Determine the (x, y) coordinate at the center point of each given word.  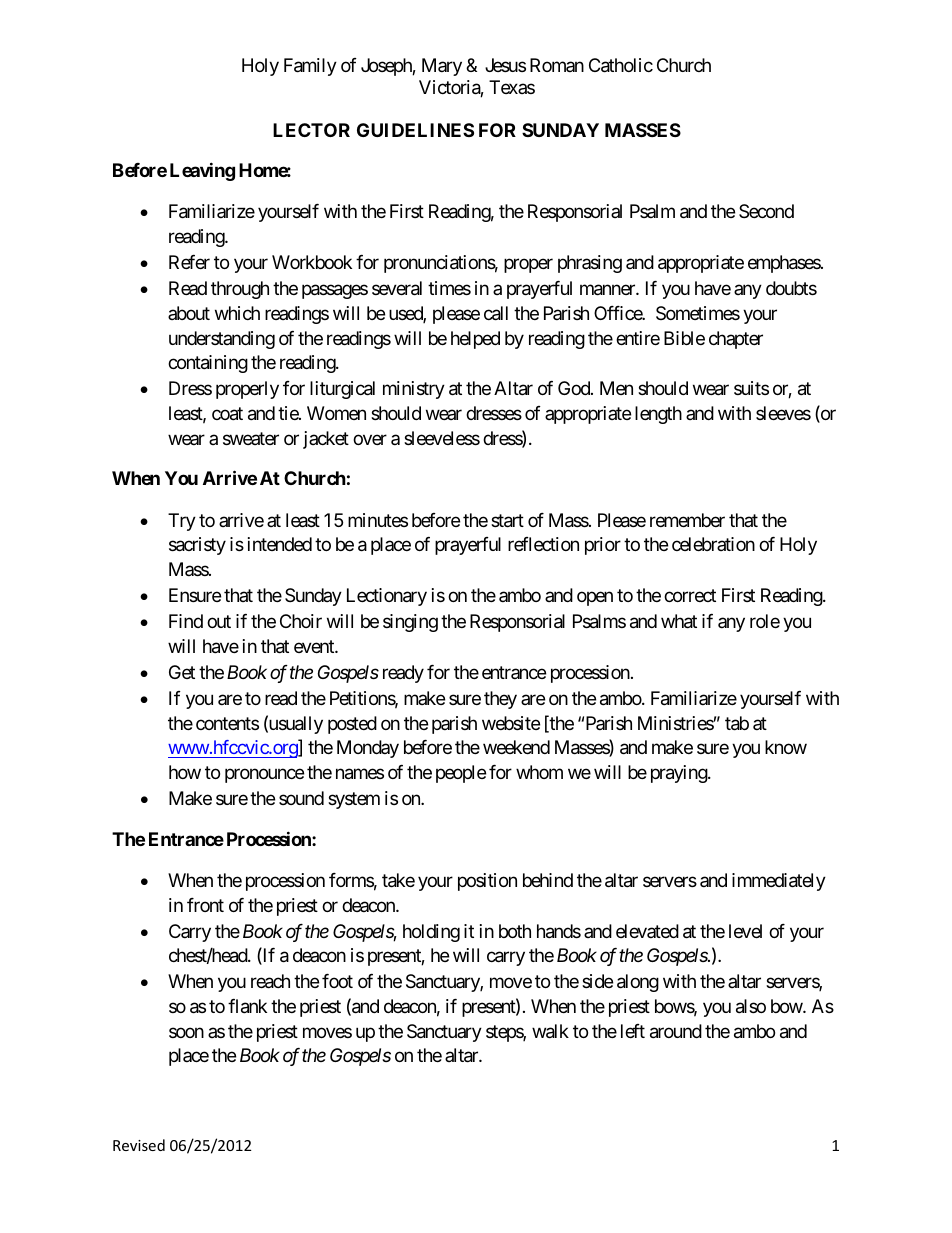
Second (766, 211)
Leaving (202, 171)
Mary (442, 67)
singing (410, 623)
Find (186, 621)
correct (690, 595)
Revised (139, 1145)
